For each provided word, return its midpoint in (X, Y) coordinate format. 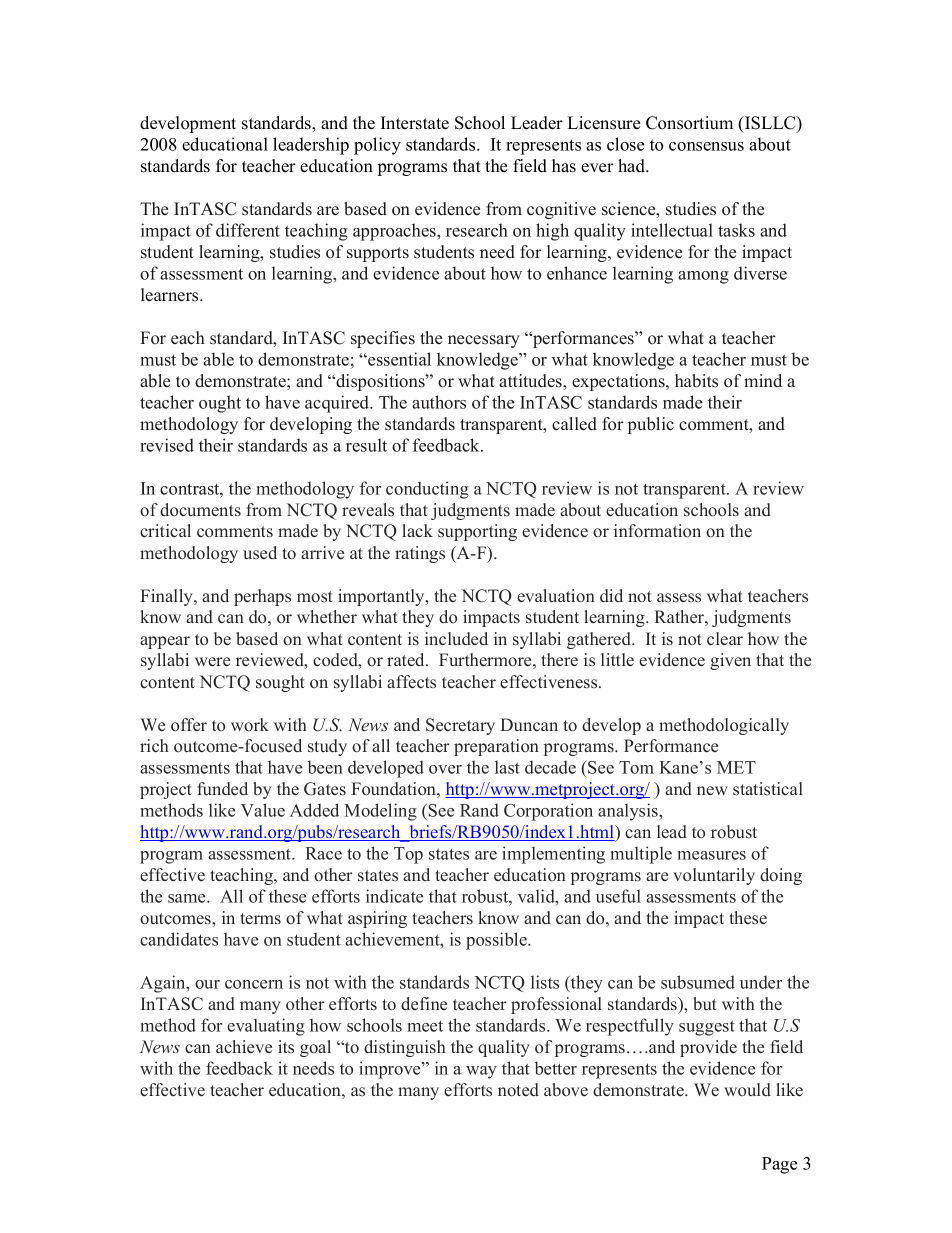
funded (222, 789)
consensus (706, 146)
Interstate (415, 123)
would (747, 1090)
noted (518, 1090)
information (657, 531)
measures (711, 855)
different (248, 230)
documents (200, 510)
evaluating (266, 1027)
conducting (427, 490)
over (445, 769)
